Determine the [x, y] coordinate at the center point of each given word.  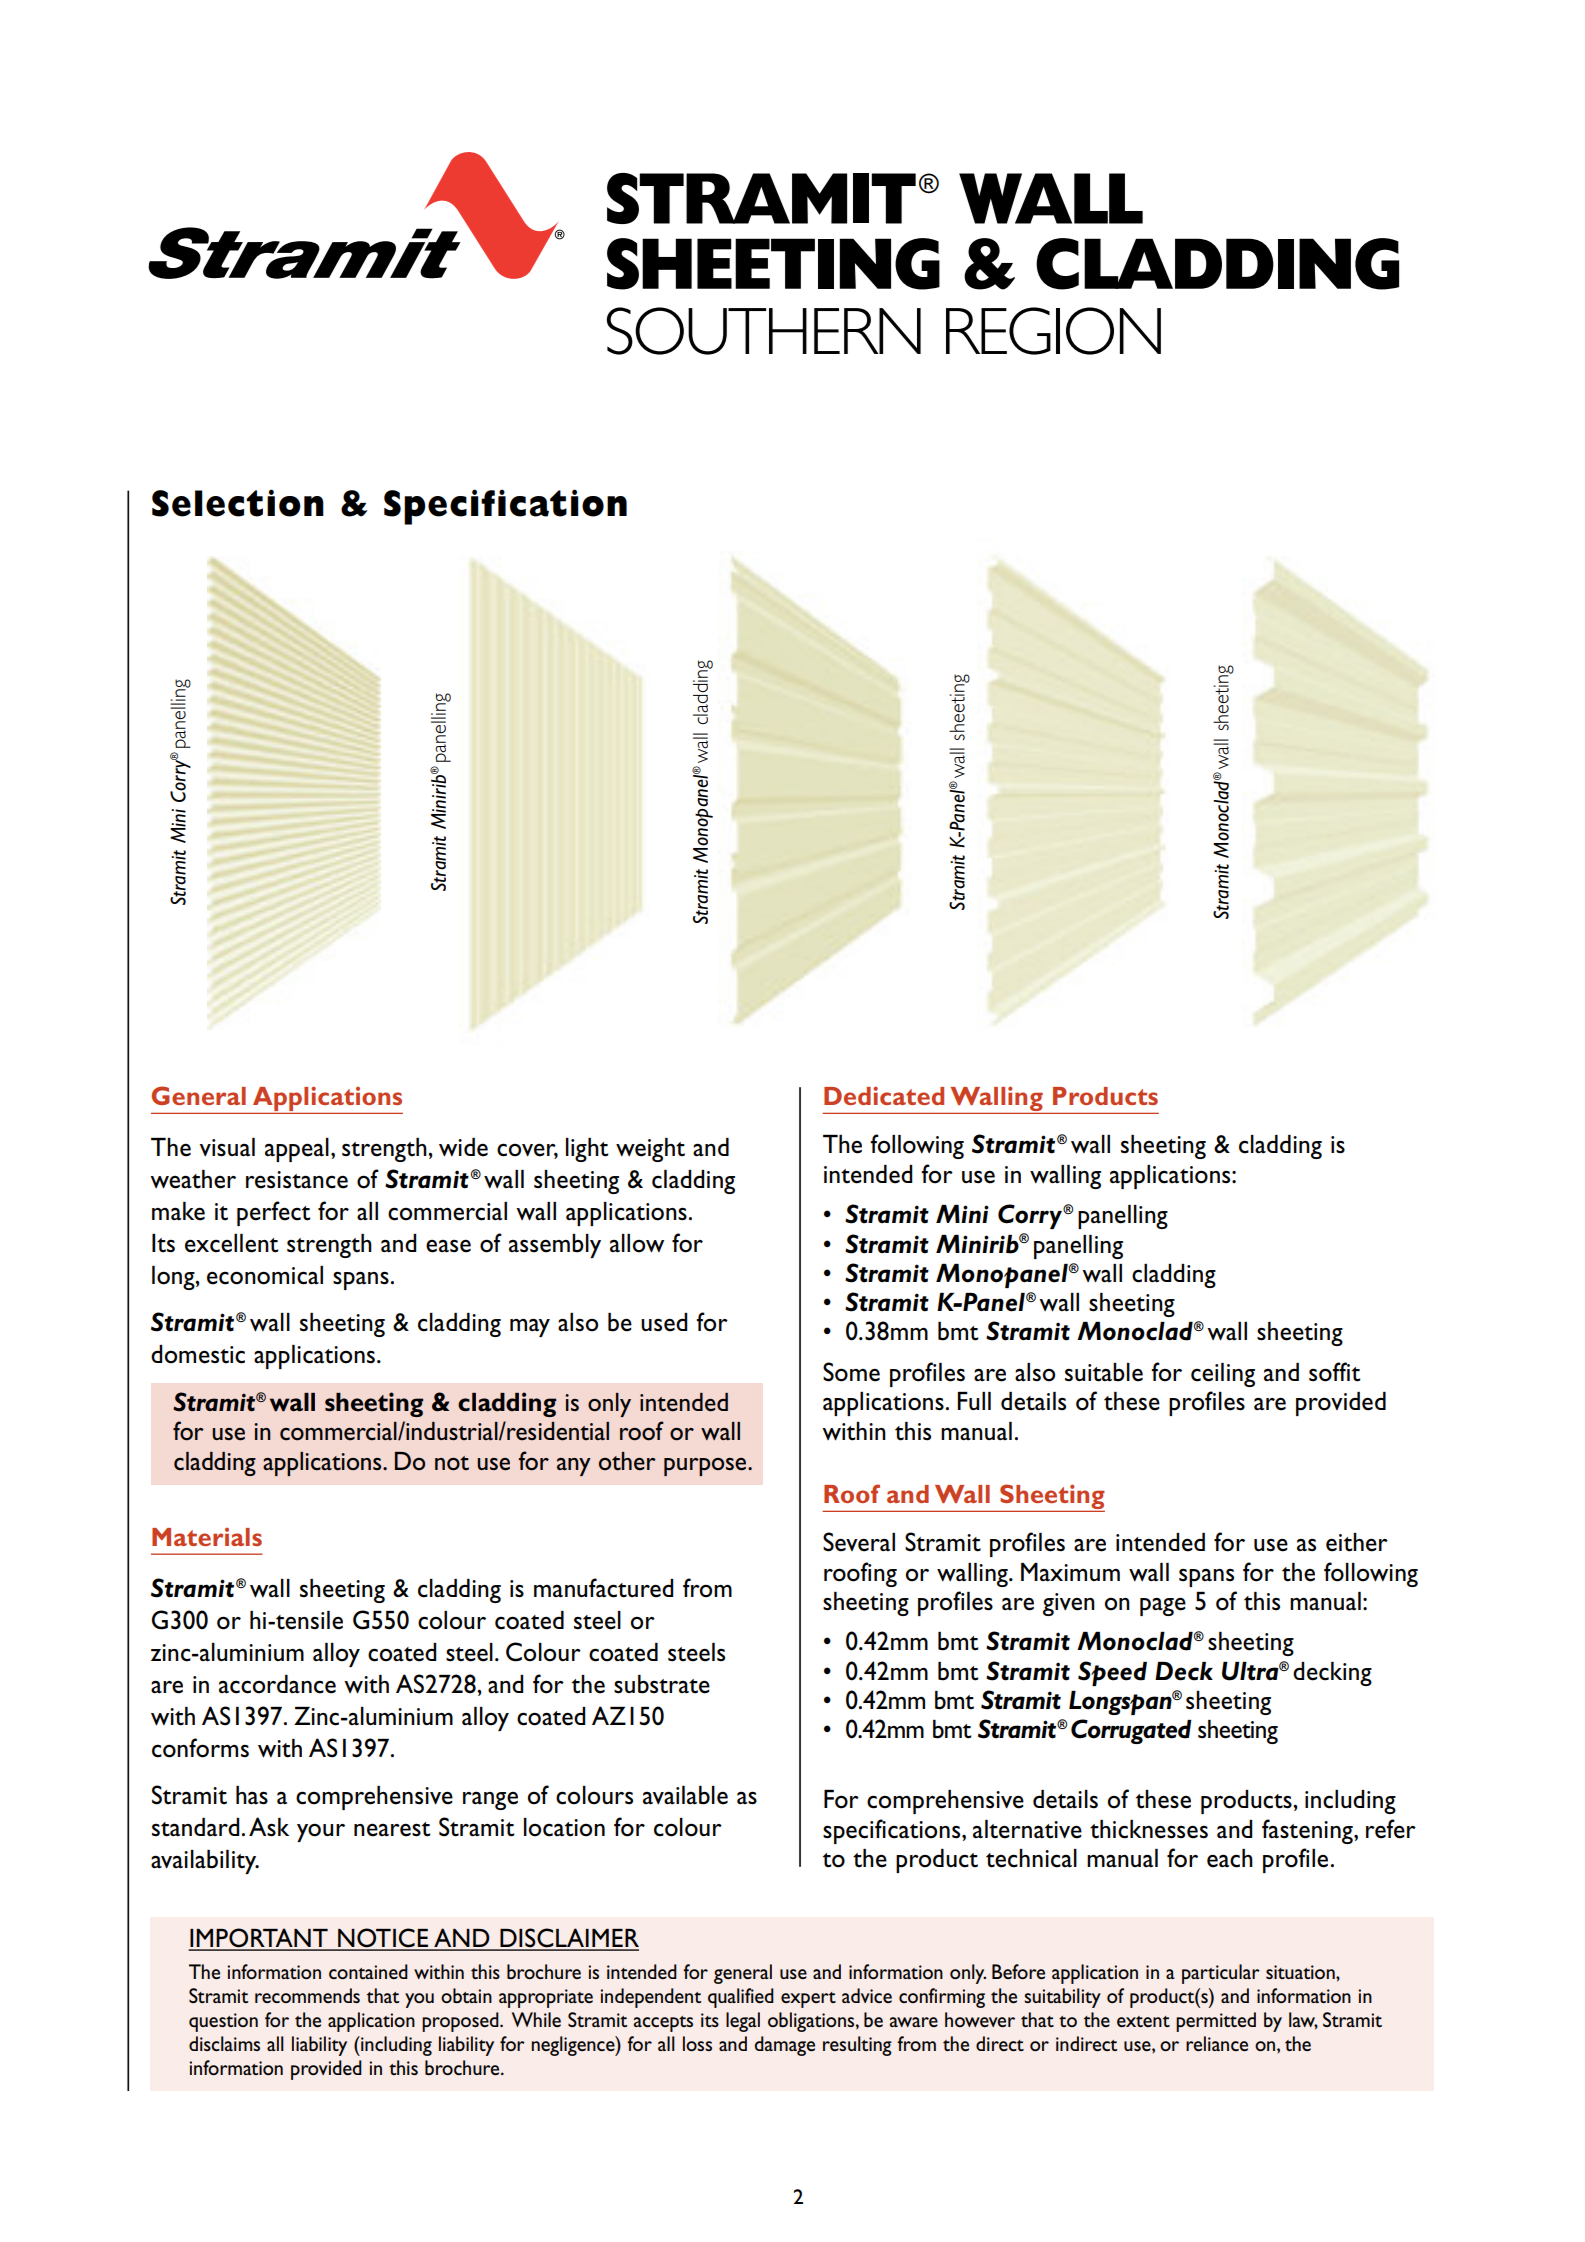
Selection [238, 503]
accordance [277, 1684]
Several [859, 1542]
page [1163, 1607]
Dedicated [884, 1095]
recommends [307, 1995]
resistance [297, 1180]
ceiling [1223, 1375]
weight [650, 1150]
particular [1221, 1974]
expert [808, 2000]
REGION [1053, 331]
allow [637, 1243]
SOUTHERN [764, 331]
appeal [297, 1150]
